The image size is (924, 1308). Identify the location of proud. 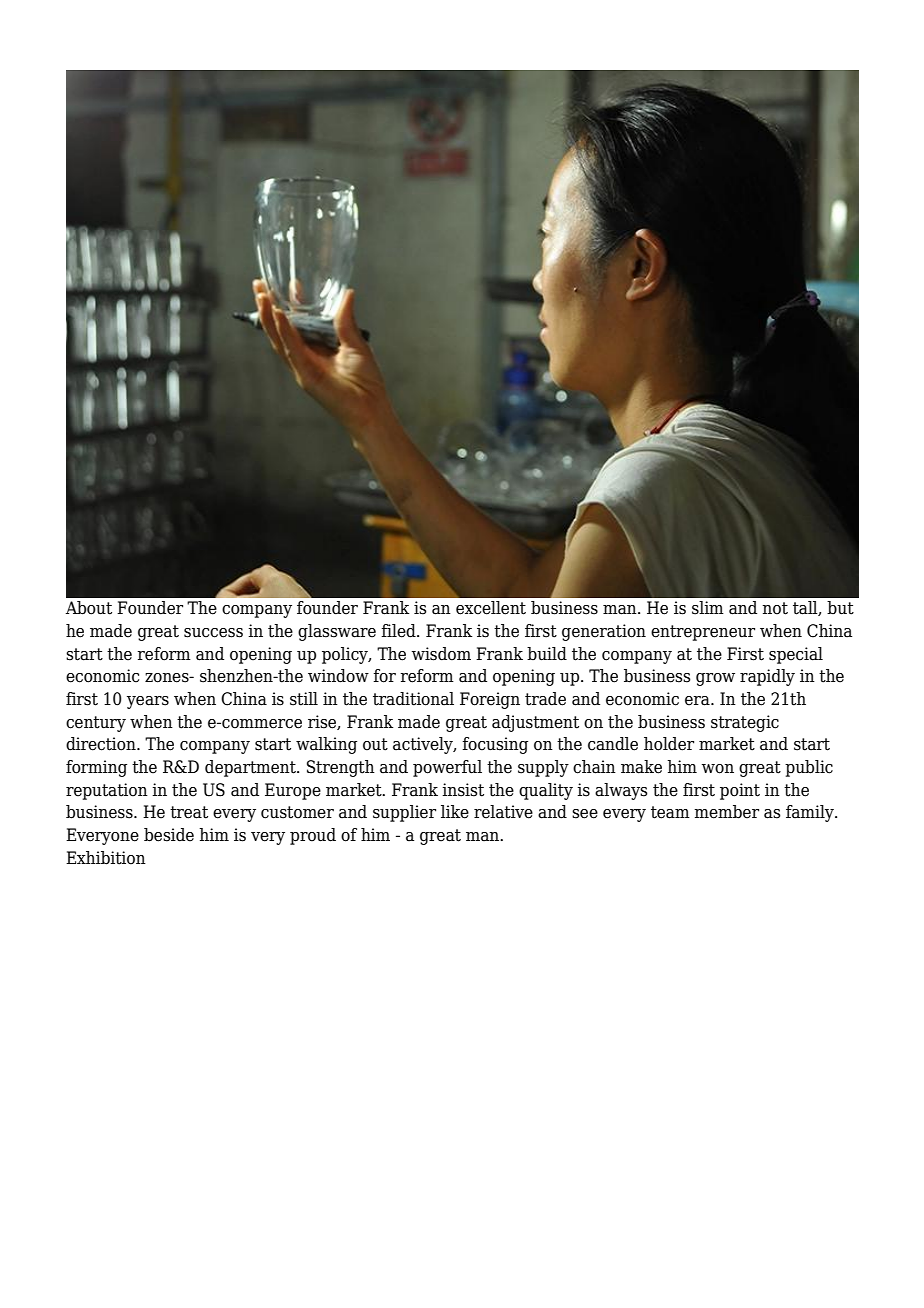
(313, 836).
